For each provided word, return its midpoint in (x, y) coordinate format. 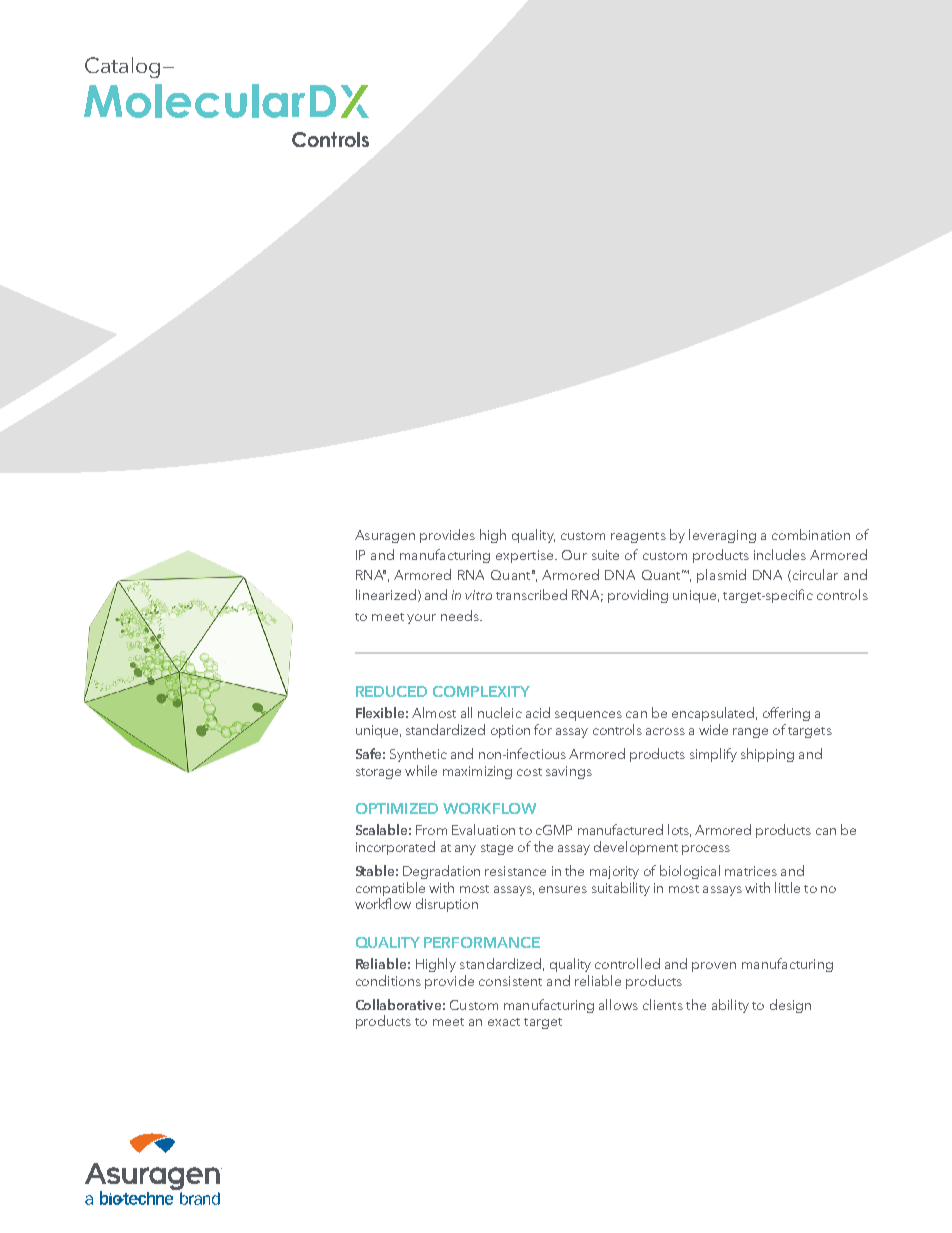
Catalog (122, 67)
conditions (388, 980)
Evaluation (483, 829)
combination (811, 534)
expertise (526, 556)
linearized (386, 594)
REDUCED (391, 691)
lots (679, 830)
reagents (638, 537)
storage (378, 773)
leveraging (722, 536)
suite (605, 555)
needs (461, 615)
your (421, 619)
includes (780, 554)
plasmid (721, 576)
